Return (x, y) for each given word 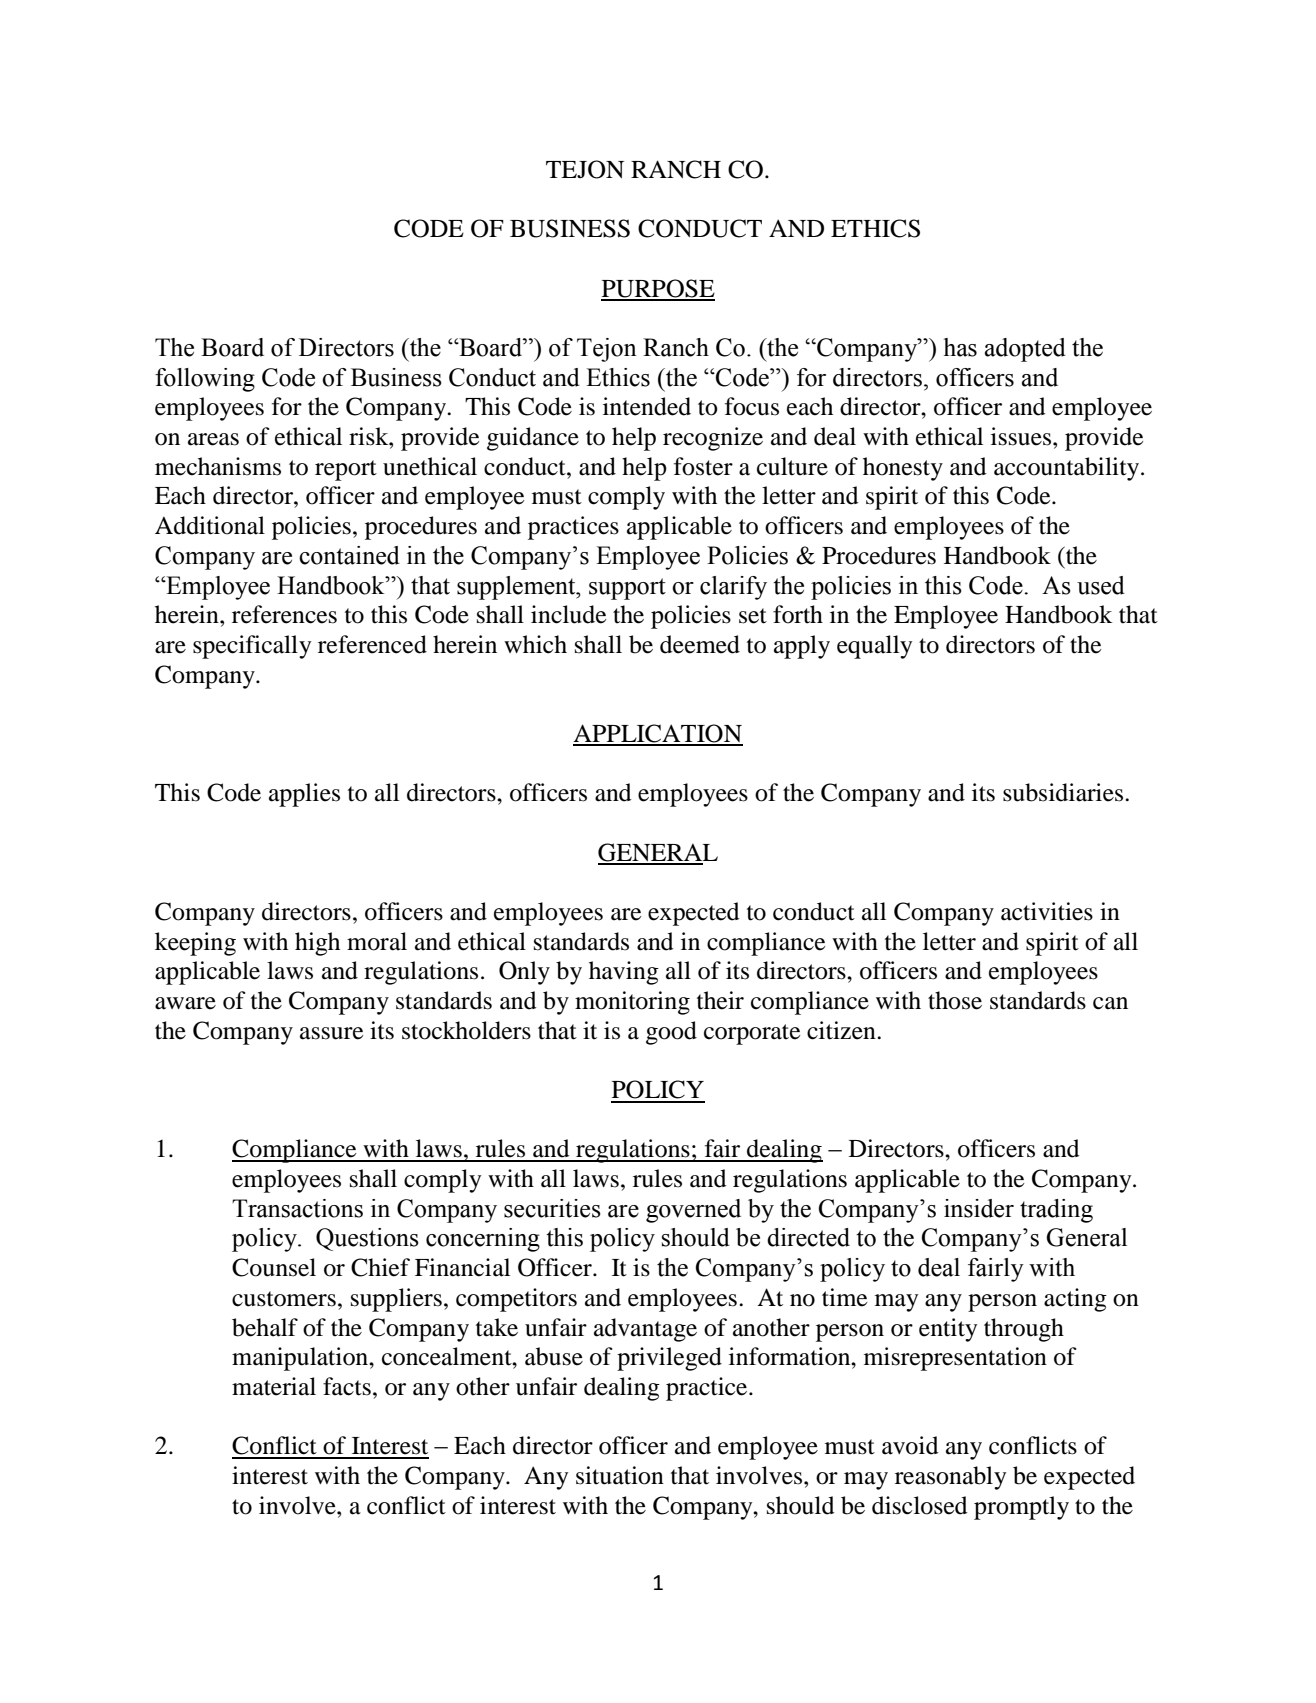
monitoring (632, 1003)
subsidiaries (1064, 792)
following (205, 380)
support (627, 589)
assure (331, 1033)
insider (979, 1208)
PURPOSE (658, 289)
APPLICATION (658, 734)
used (1101, 585)
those (955, 1000)
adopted (1025, 350)
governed (693, 1211)
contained (349, 555)
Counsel (274, 1267)
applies (304, 795)
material (274, 1386)
